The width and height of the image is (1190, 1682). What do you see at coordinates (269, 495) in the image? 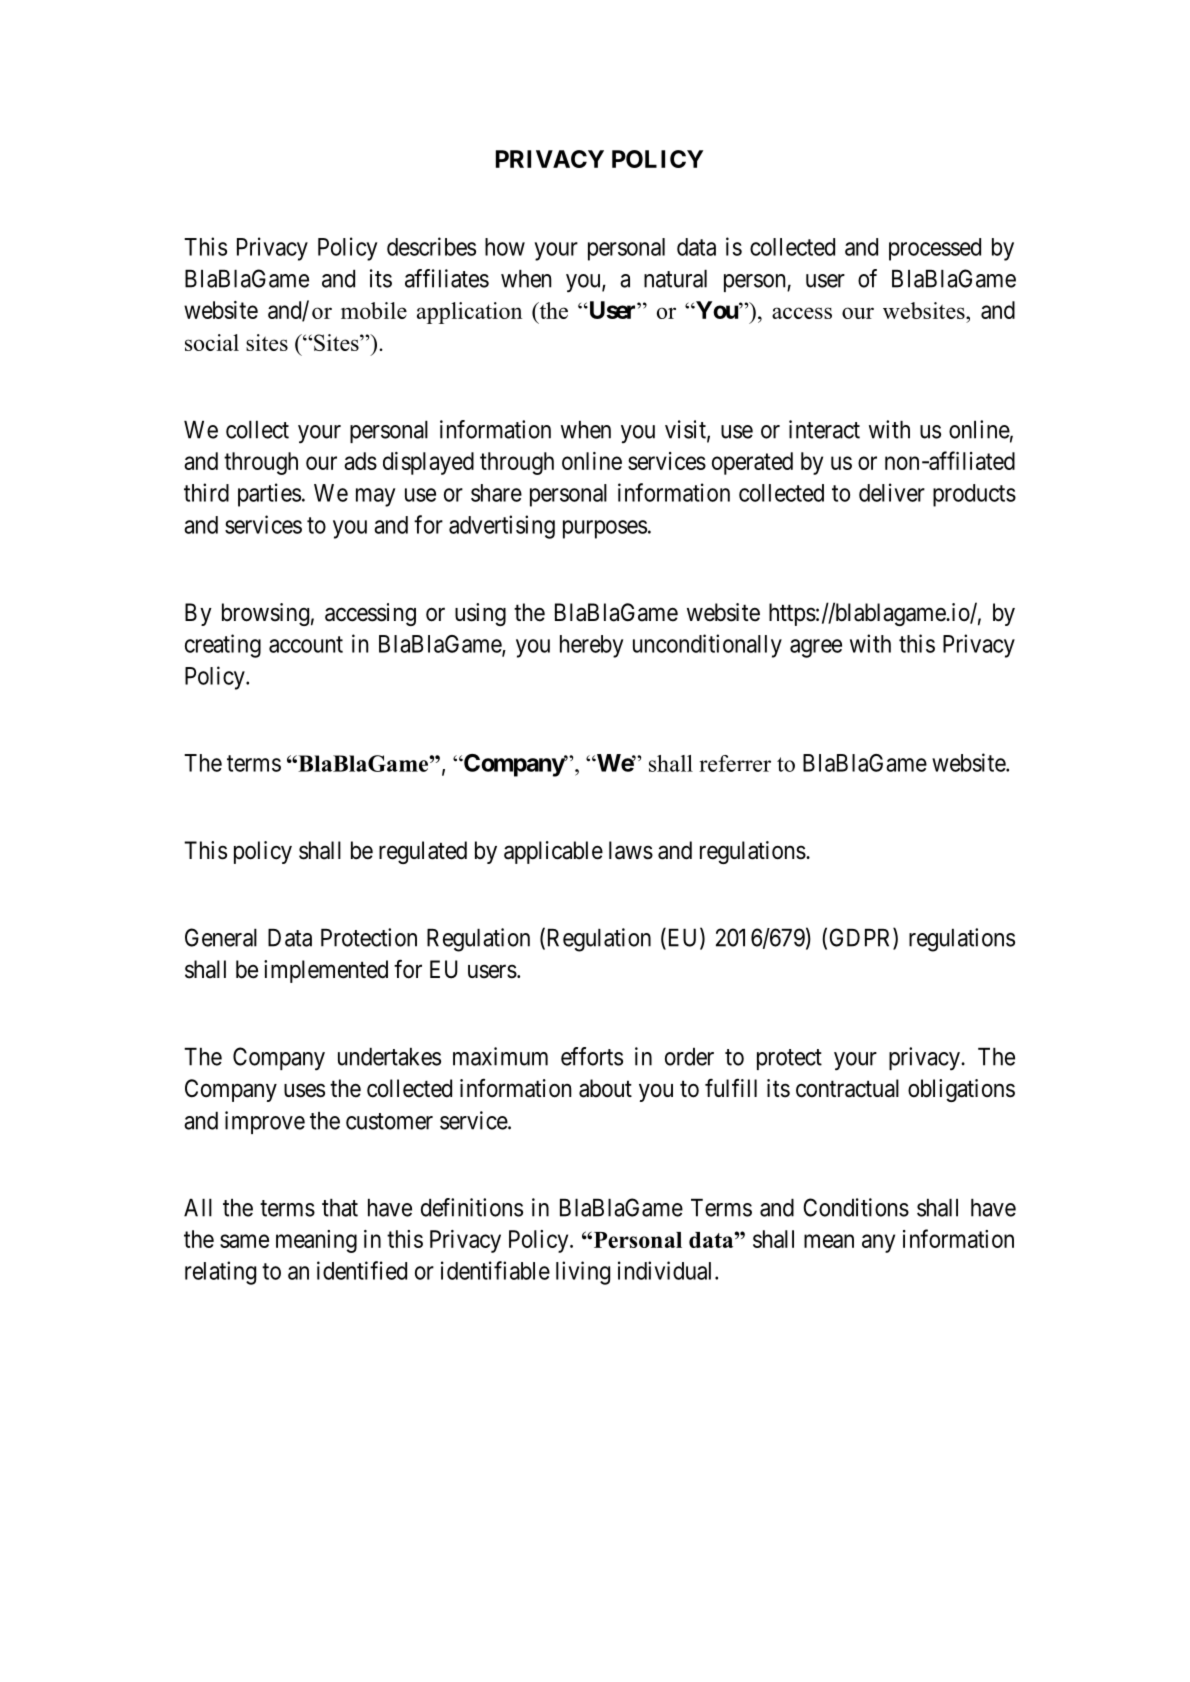
I see `parties` at bounding box center [269, 495].
